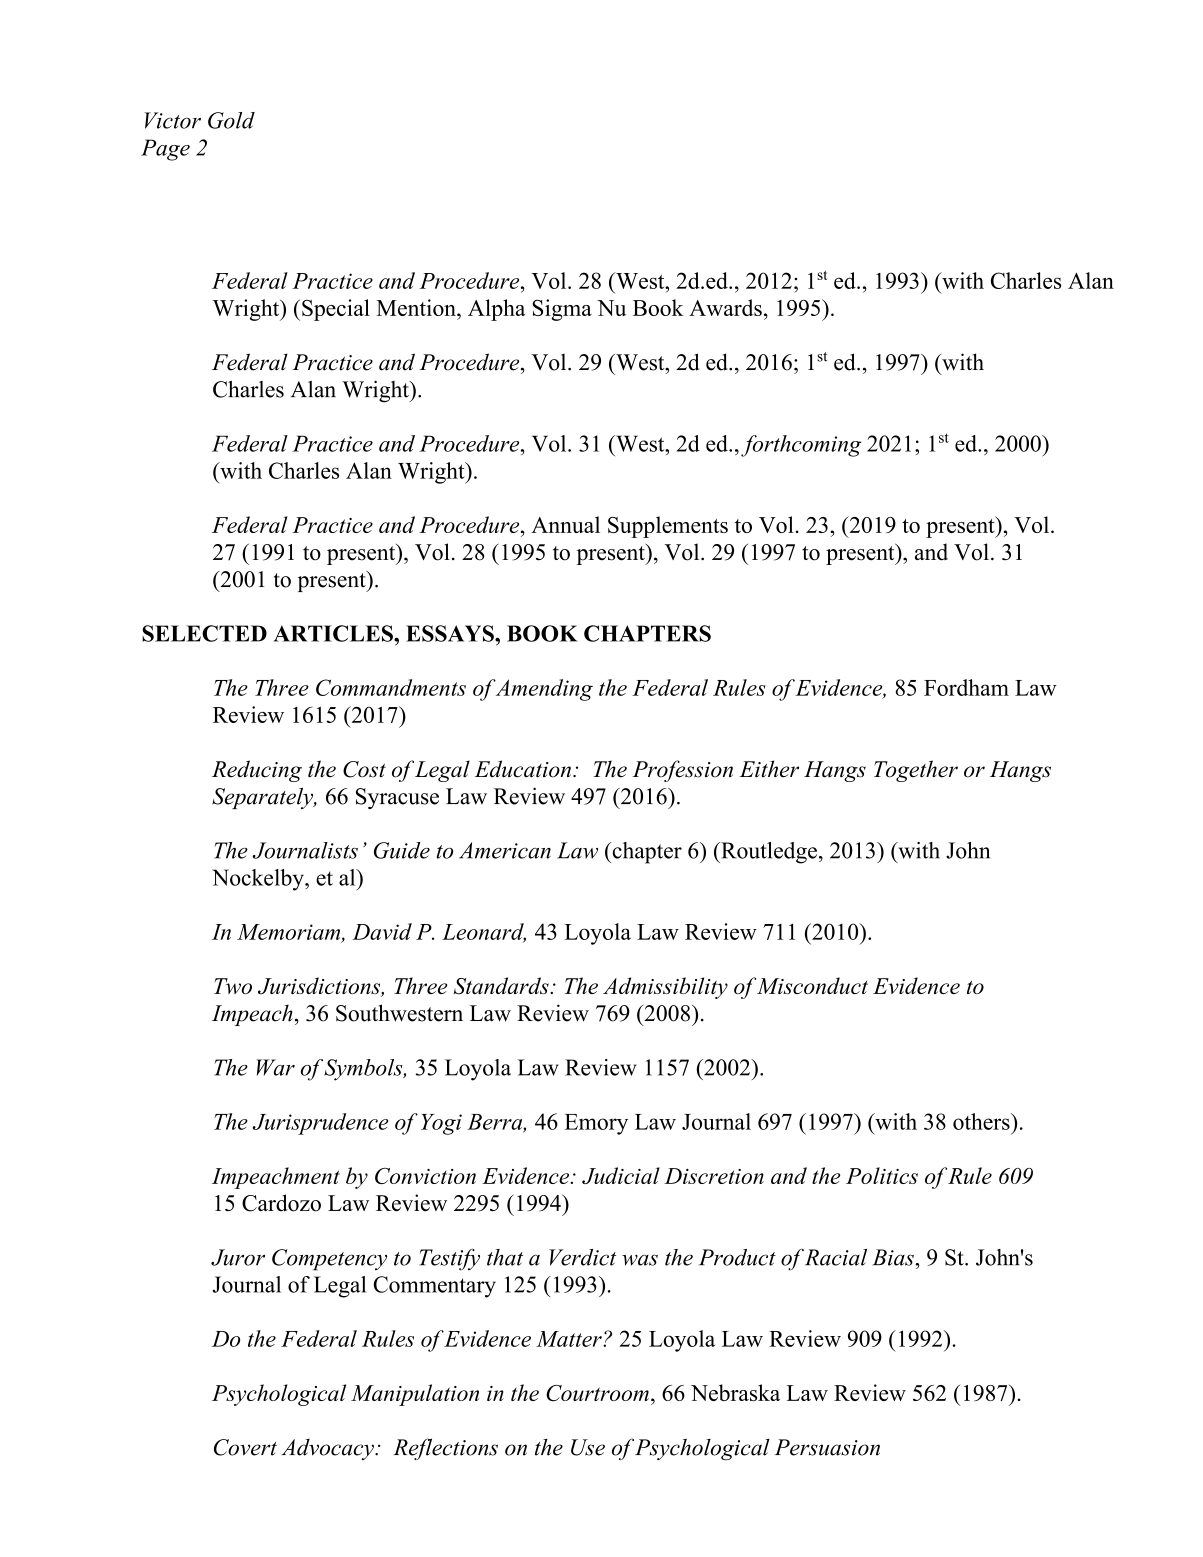 This screenshot has width=1203, height=1557. Describe the element at coordinates (264, 798) in the screenshot. I see `Separately` at that location.
